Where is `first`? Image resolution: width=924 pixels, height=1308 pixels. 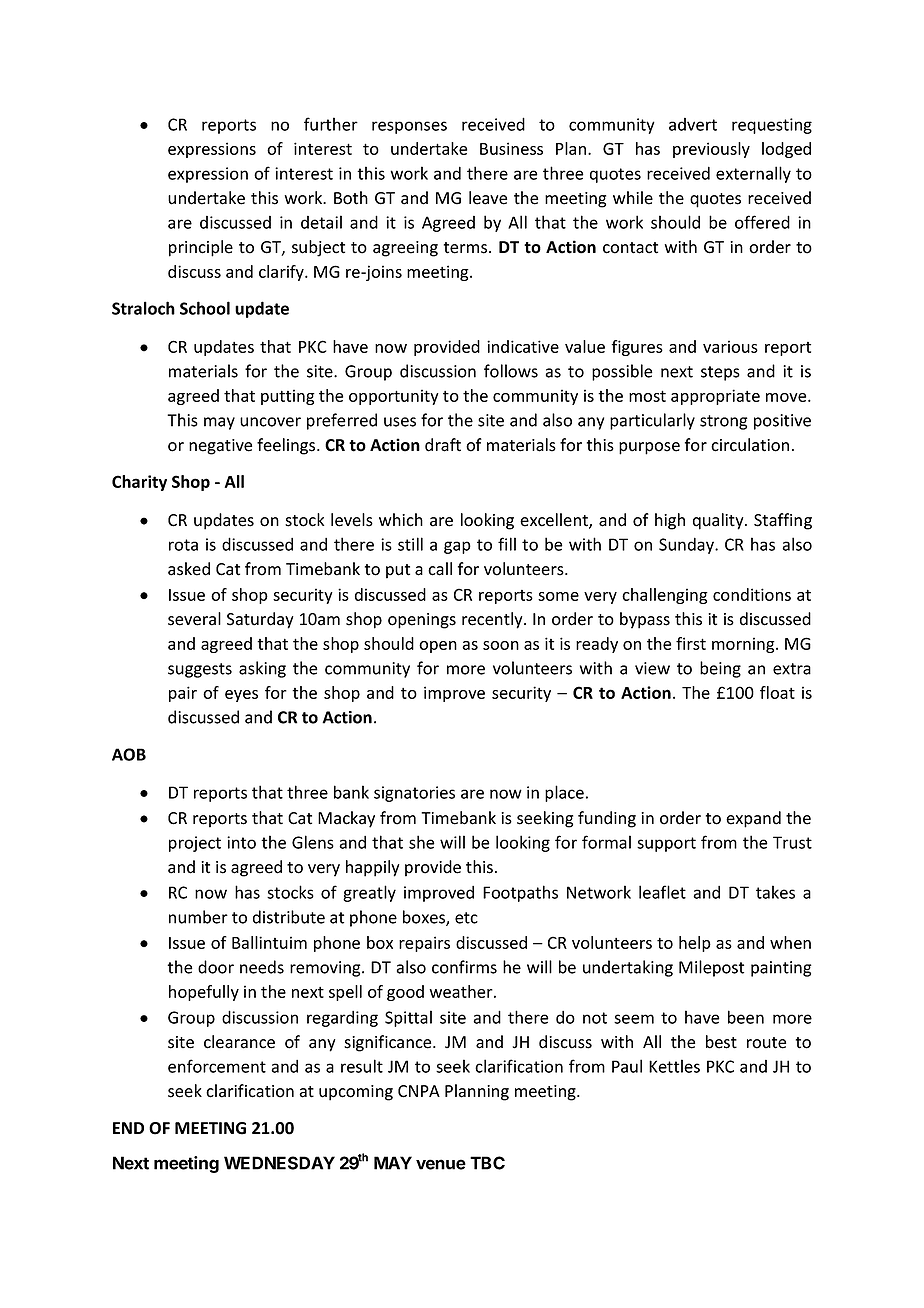
first is located at coordinates (691, 643).
